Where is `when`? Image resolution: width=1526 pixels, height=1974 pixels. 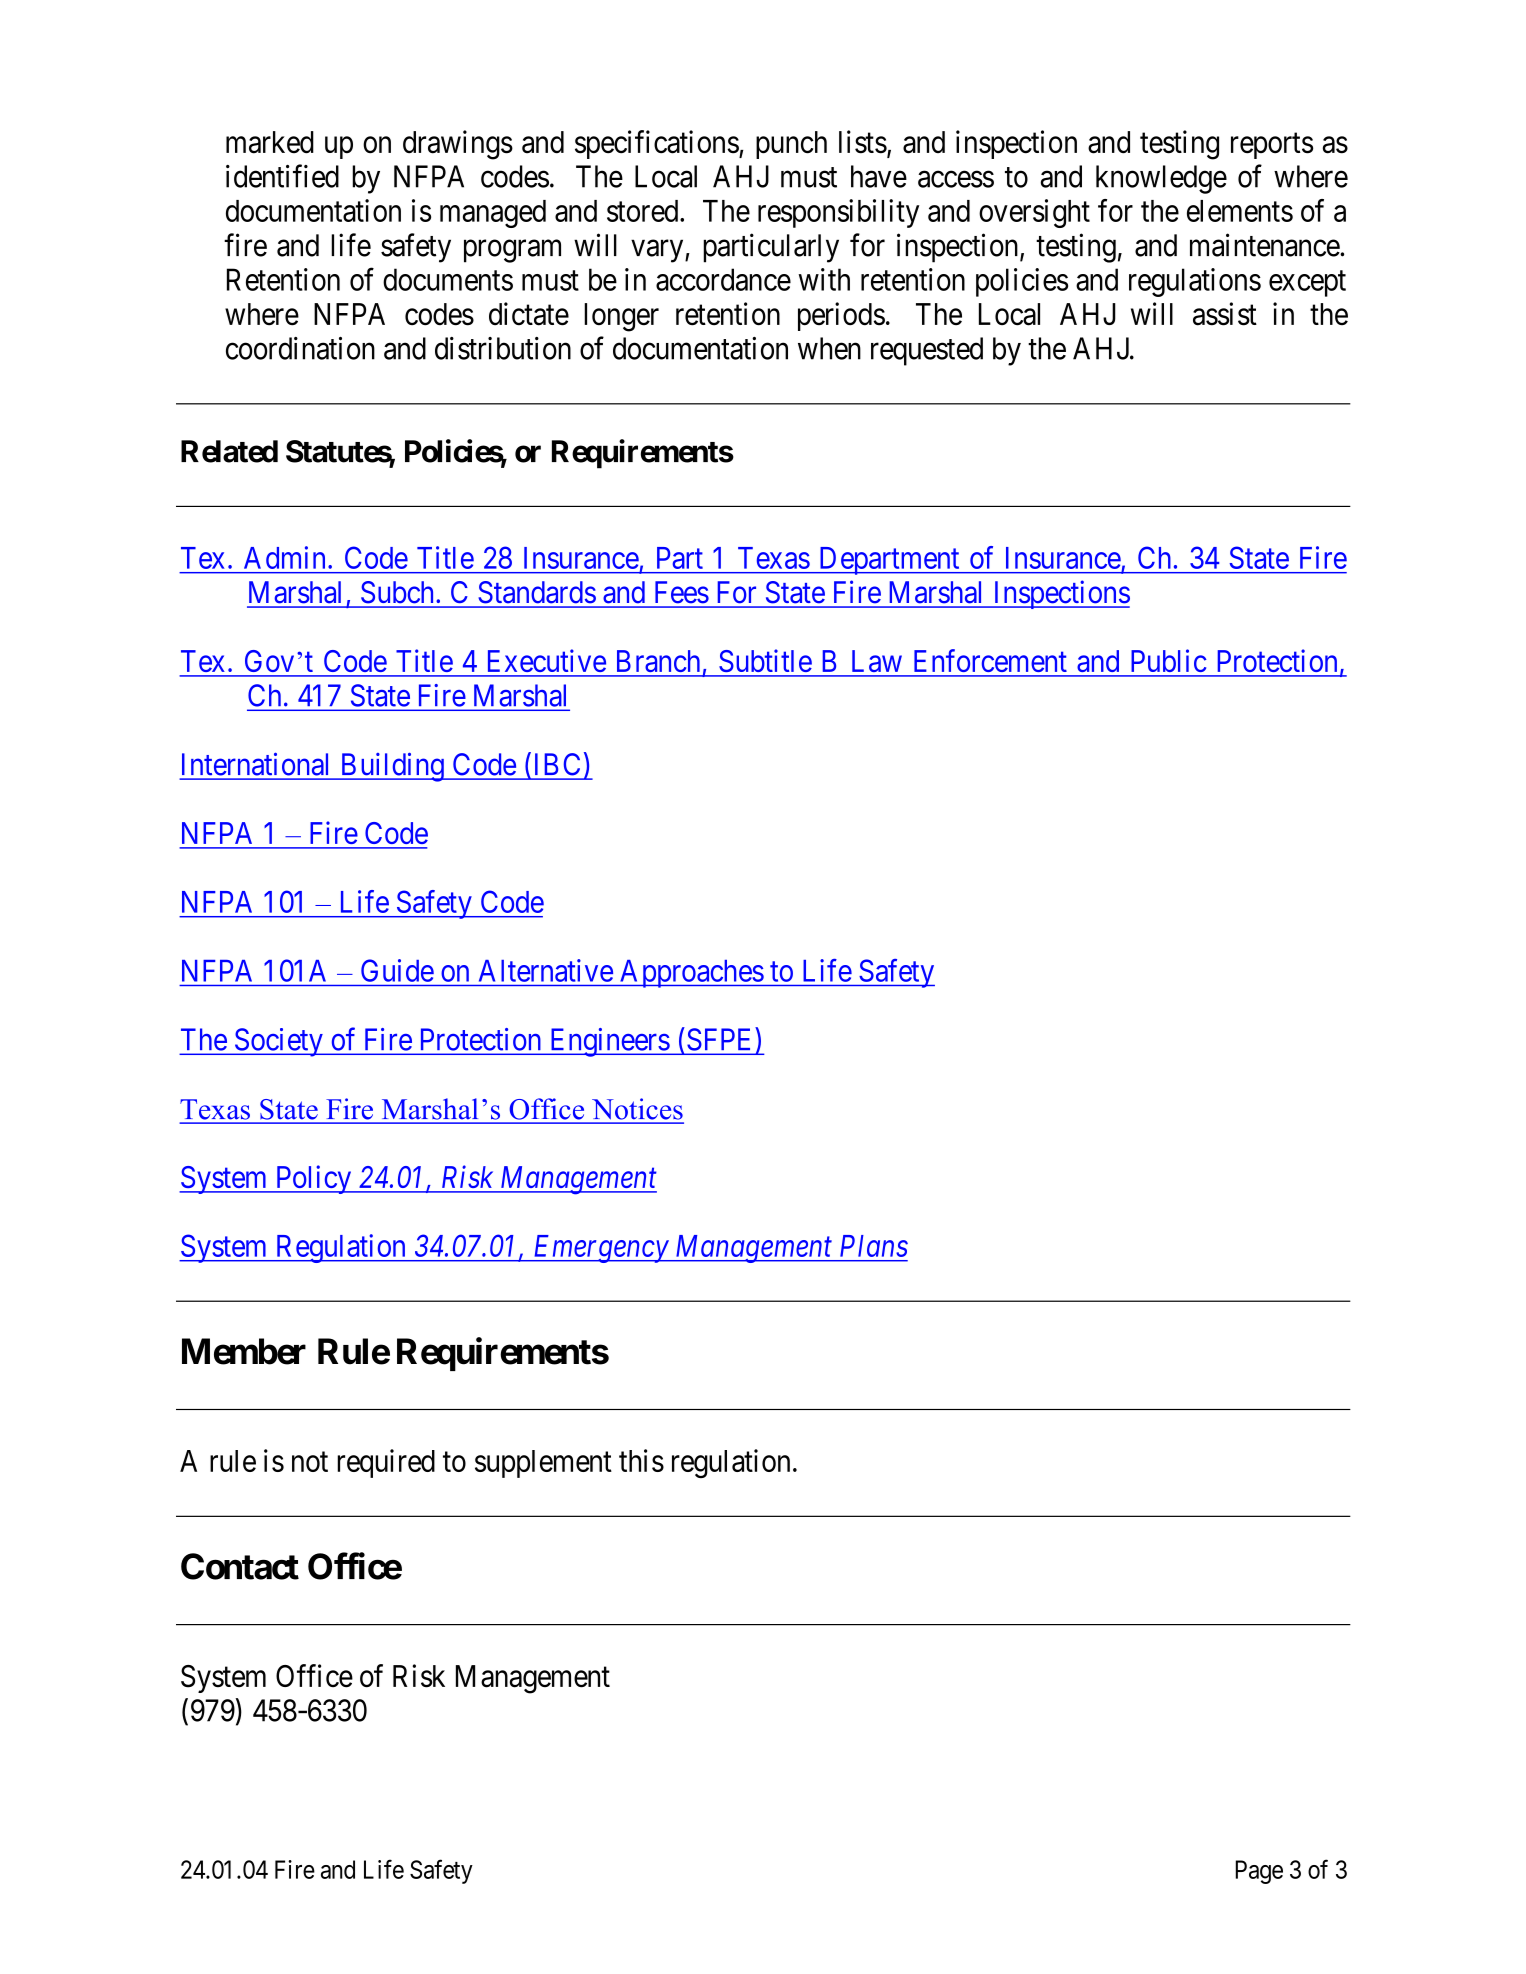
when is located at coordinates (829, 348).
